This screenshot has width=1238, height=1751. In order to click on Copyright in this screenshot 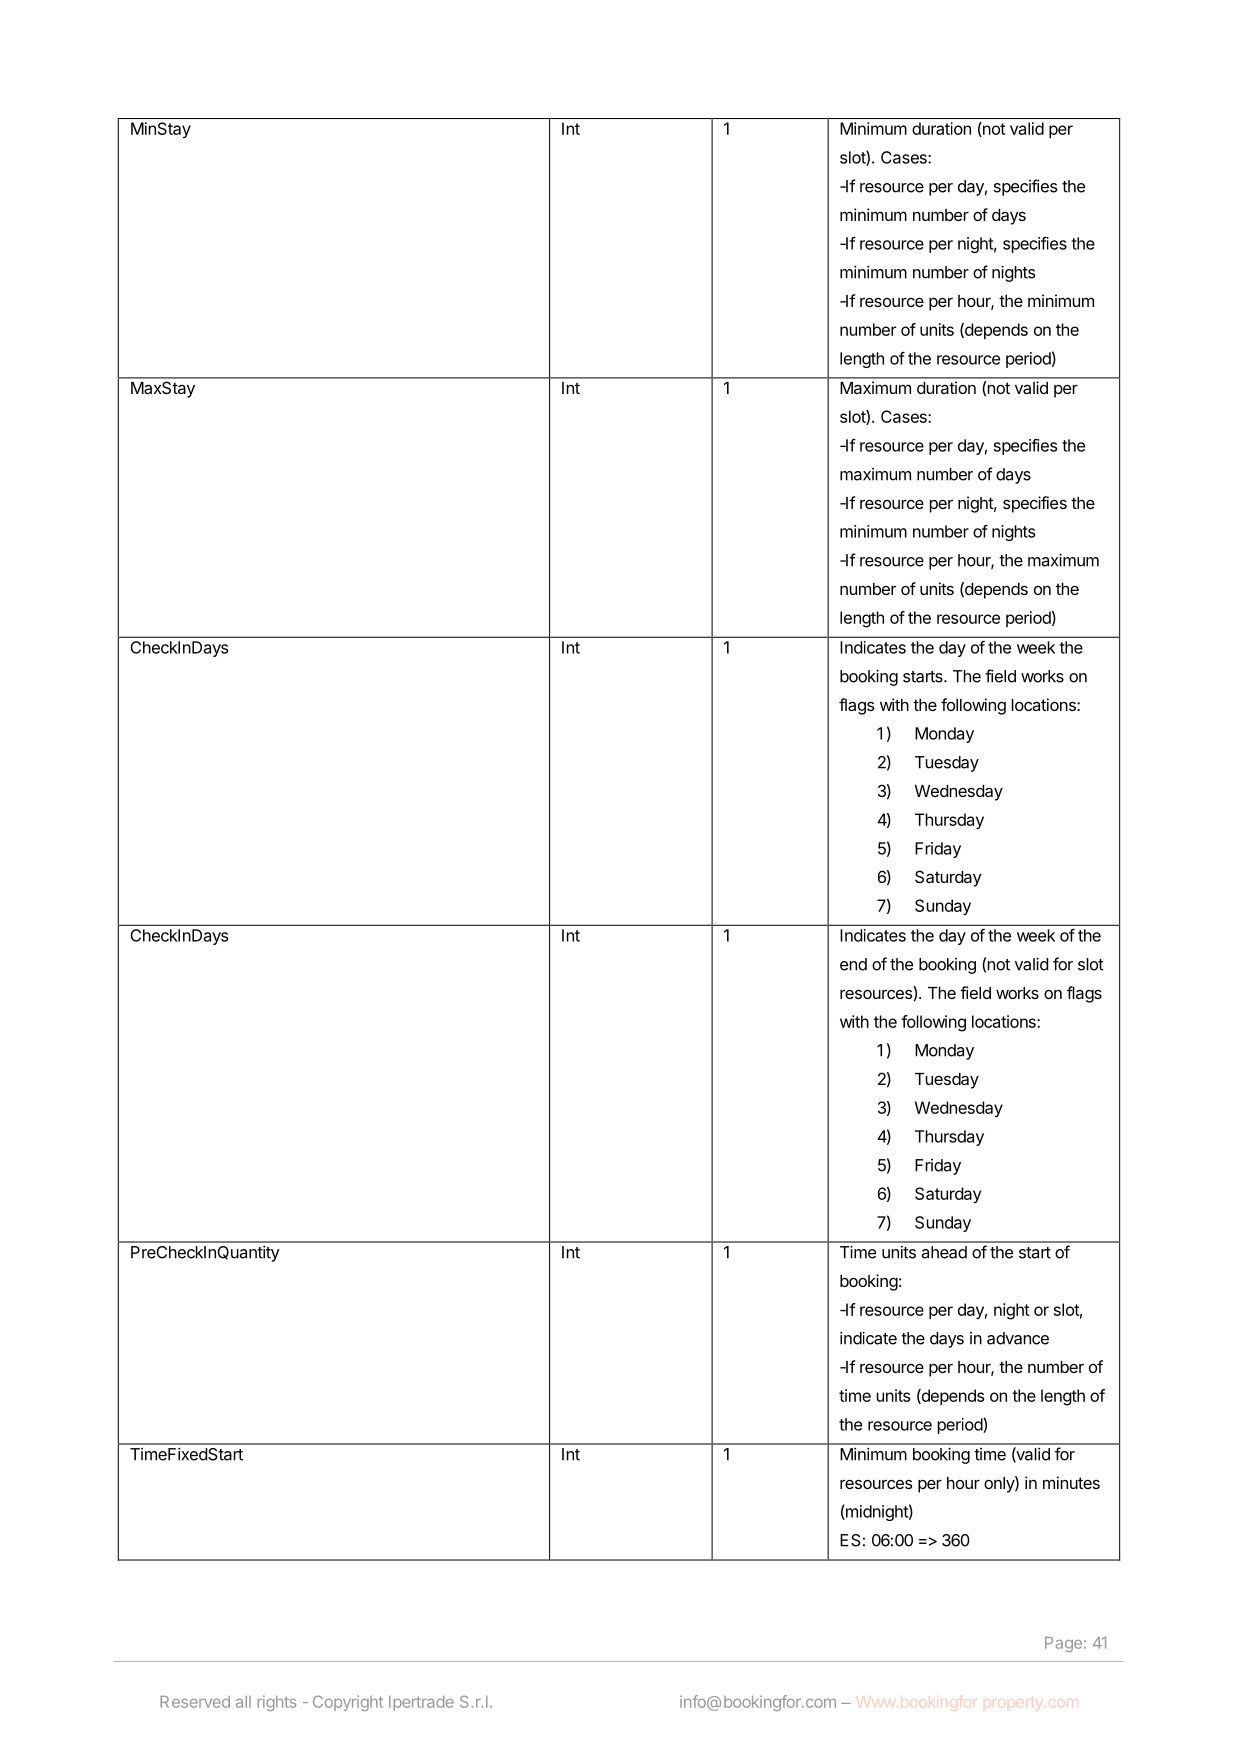, I will do `click(348, 1703)`.
